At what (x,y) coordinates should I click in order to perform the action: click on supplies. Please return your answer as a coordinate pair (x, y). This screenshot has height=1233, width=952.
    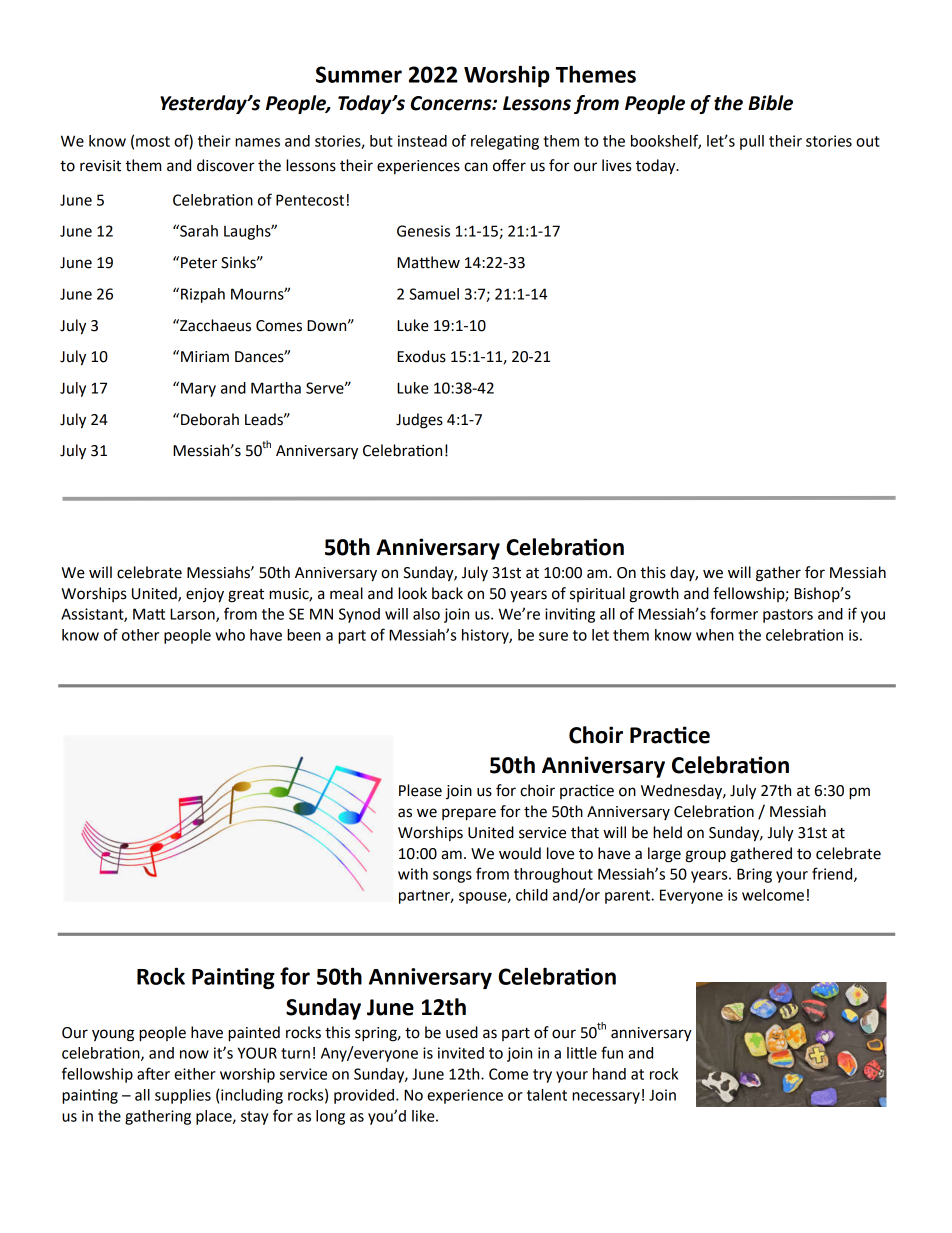
    Looking at the image, I should click on (183, 1096).
